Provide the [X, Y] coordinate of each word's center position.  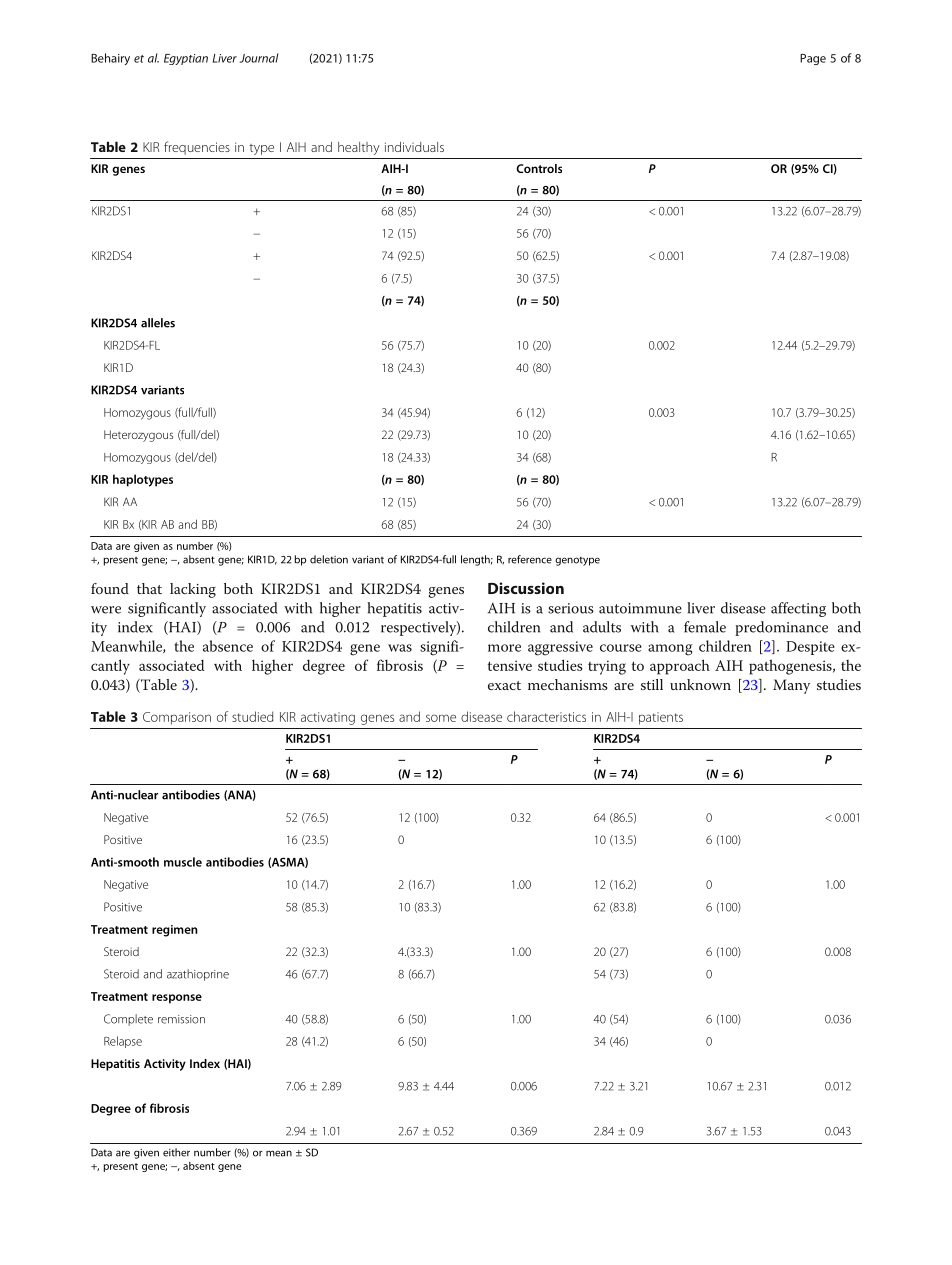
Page [813, 59]
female [705, 627]
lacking [193, 590]
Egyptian [186, 59]
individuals [414, 147]
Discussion [526, 588]
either [176, 1152]
